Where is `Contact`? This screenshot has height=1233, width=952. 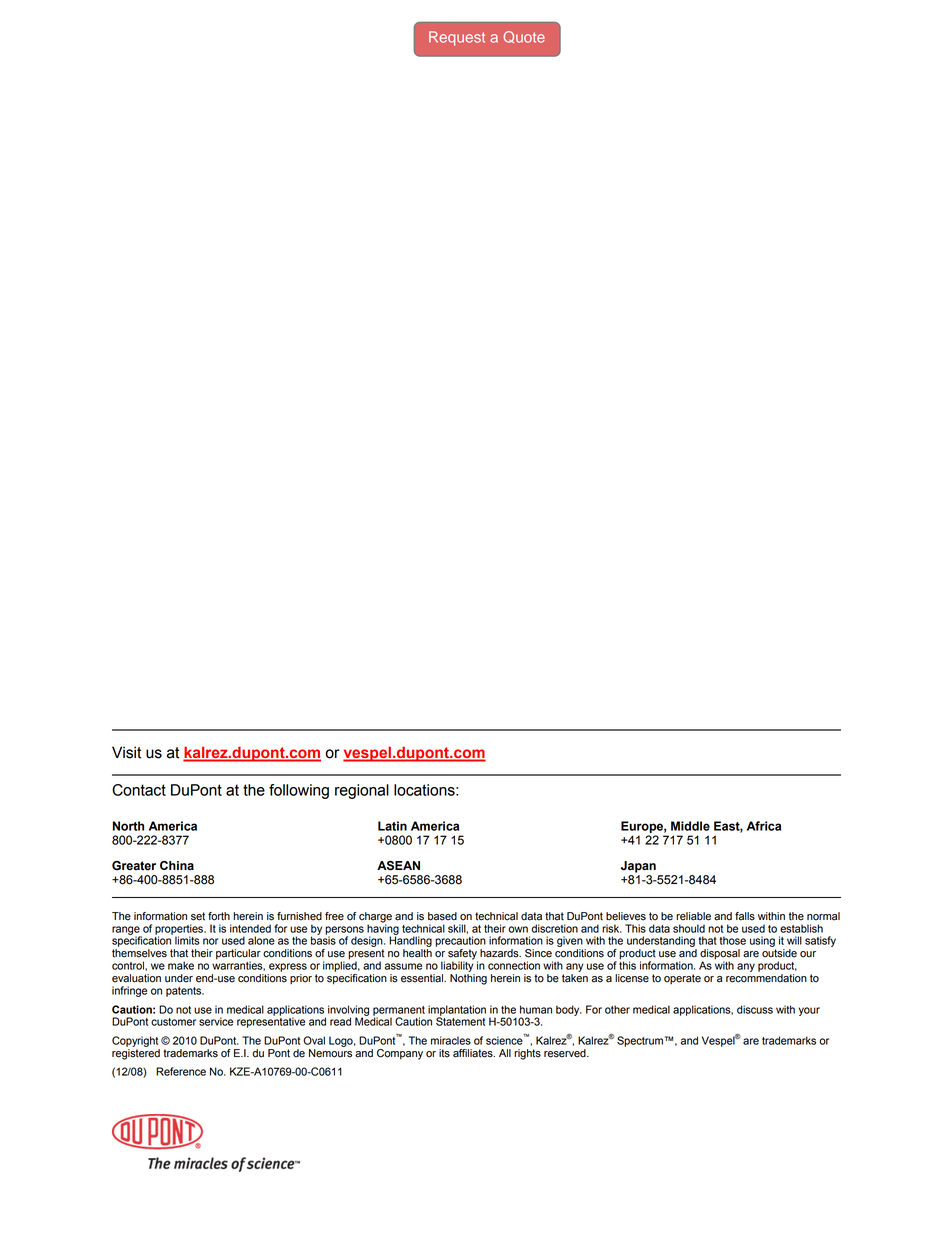 Contact is located at coordinates (139, 790).
